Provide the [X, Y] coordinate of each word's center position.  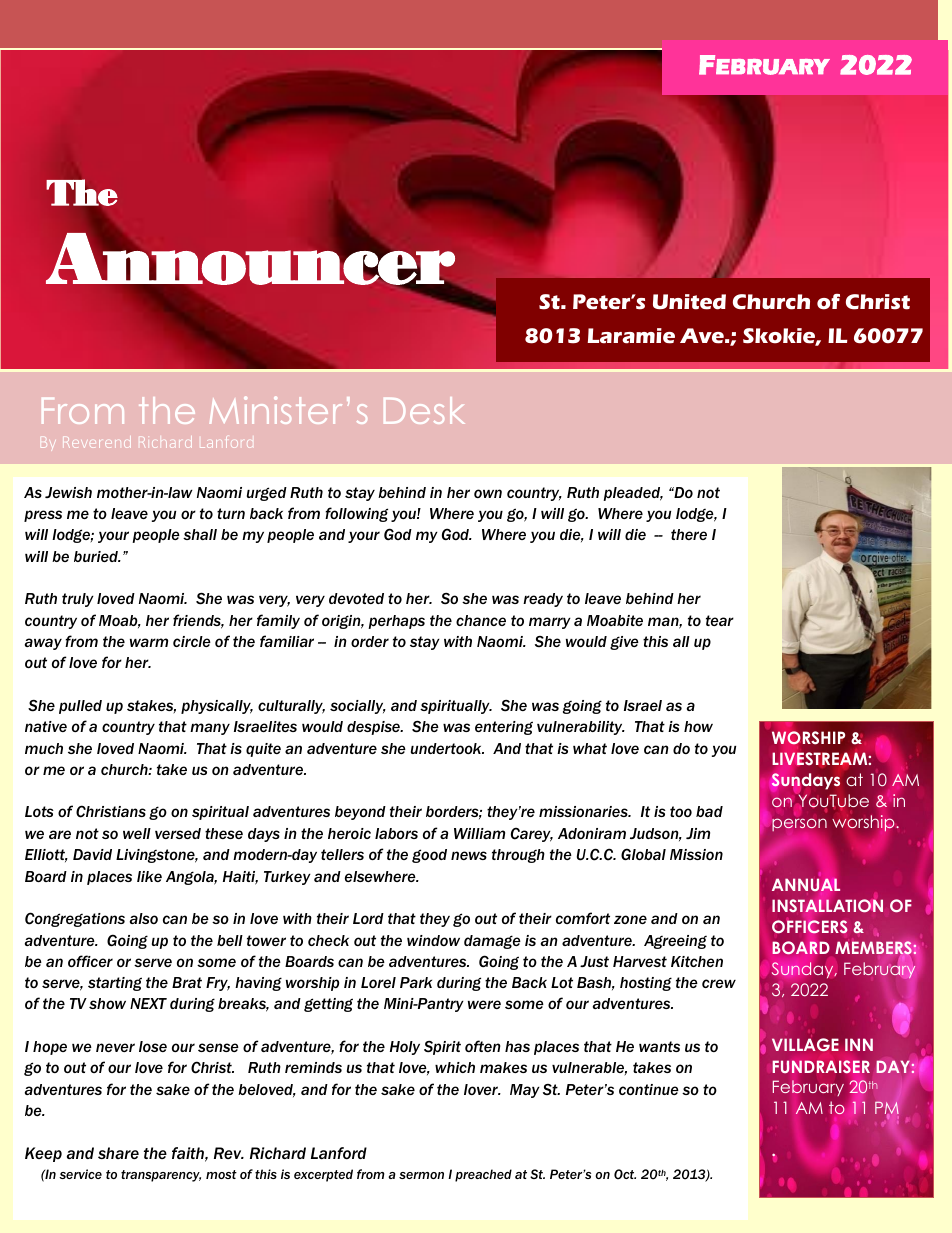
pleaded [633, 494]
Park [416, 982]
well [137, 833]
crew [719, 983]
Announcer [250, 258]
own [488, 493]
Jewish [68, 492]
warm [149, 642]
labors [396, 833]
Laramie [631, 336]
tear [720, 620]
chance [481, 620]
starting [115, 984]
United [689, 302]
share [118, 1153]
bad [709, 811]
